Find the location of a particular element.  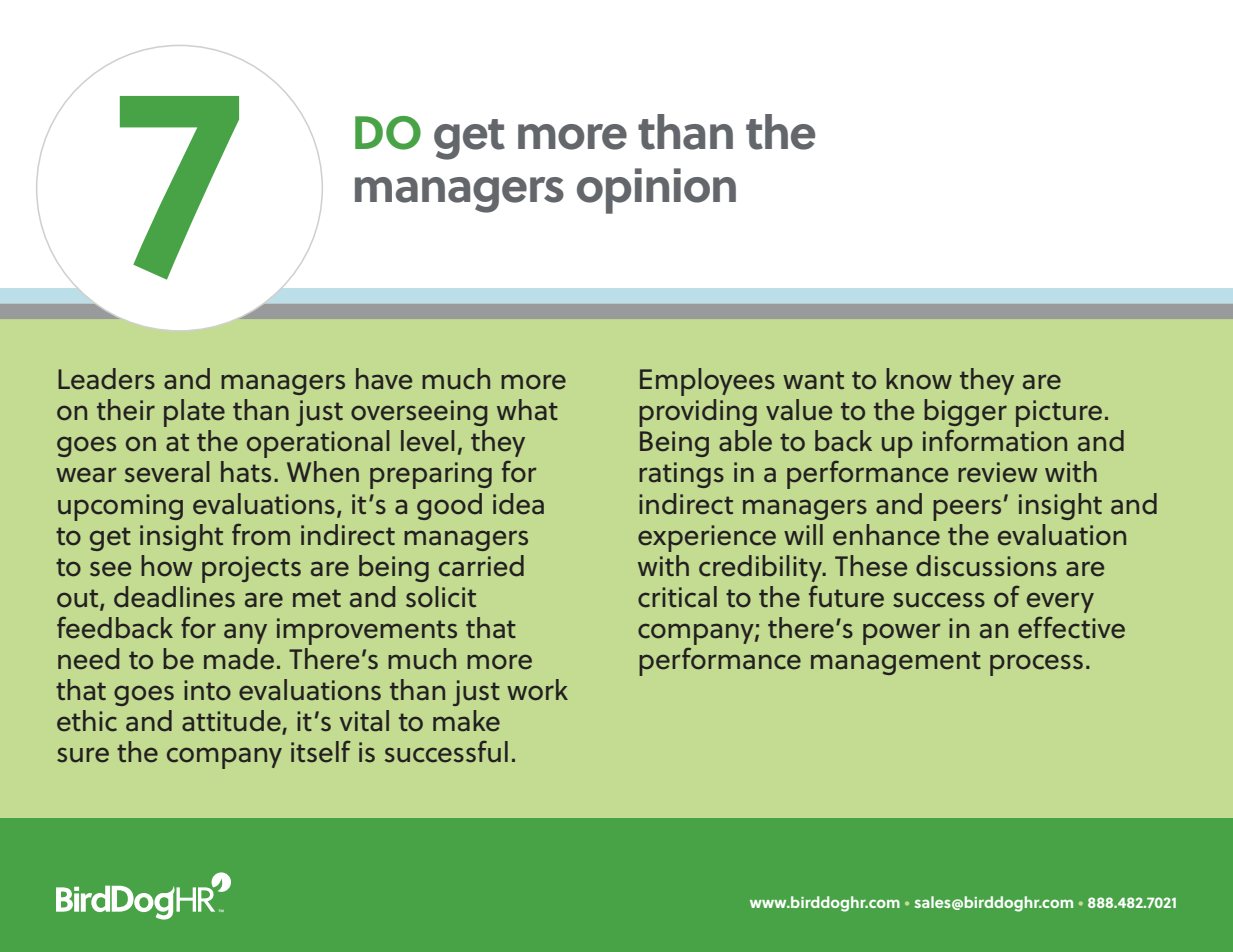

Employees is located at coordinates (707, 382).
